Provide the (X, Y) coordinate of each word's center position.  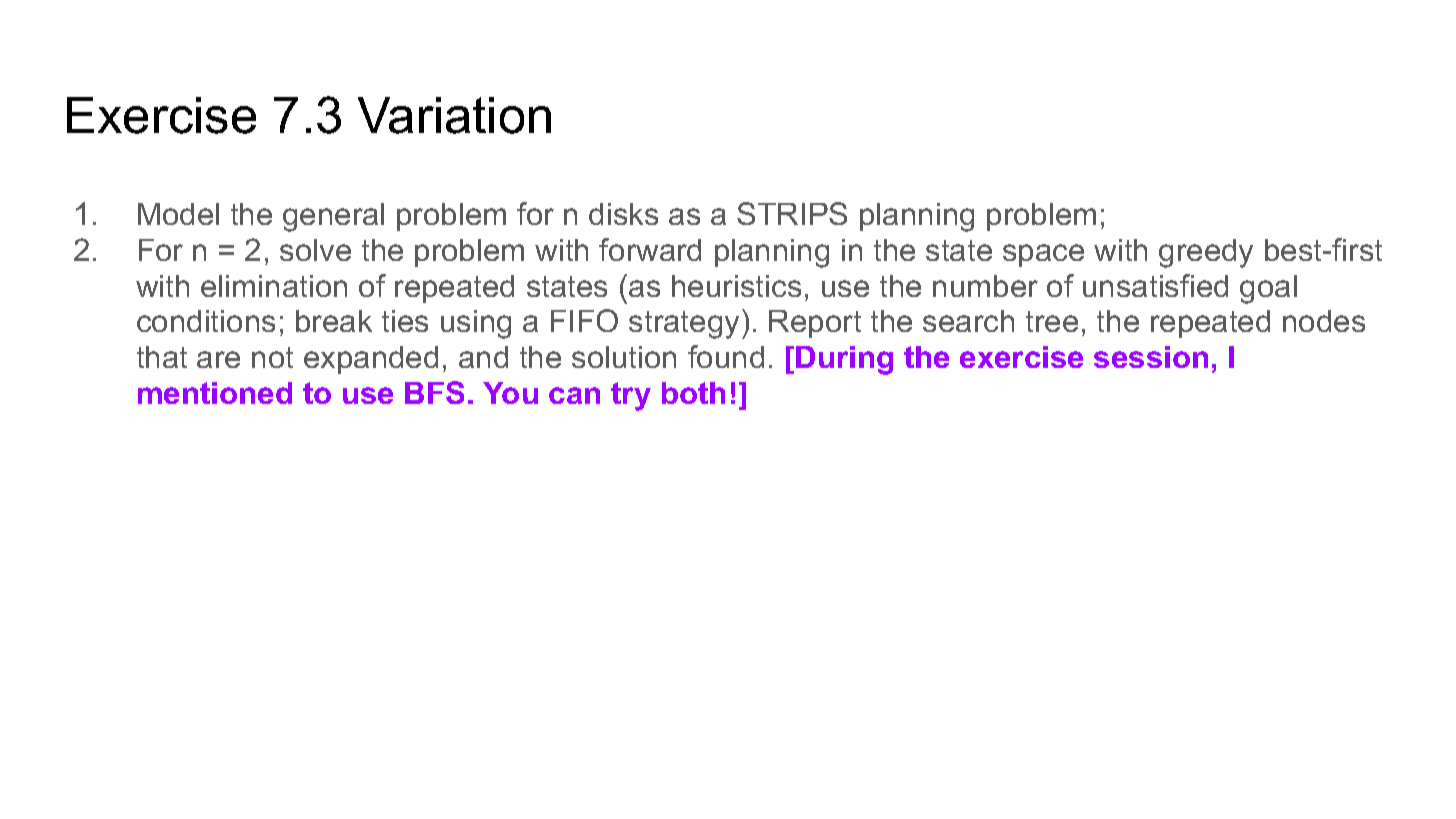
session (1151, 357)
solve (315, 250)
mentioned (215, 393)
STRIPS (792, 213)
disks (623, 214)
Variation (454, 115)
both (693, 393)
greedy (1206, 253)
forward (650, 249)
